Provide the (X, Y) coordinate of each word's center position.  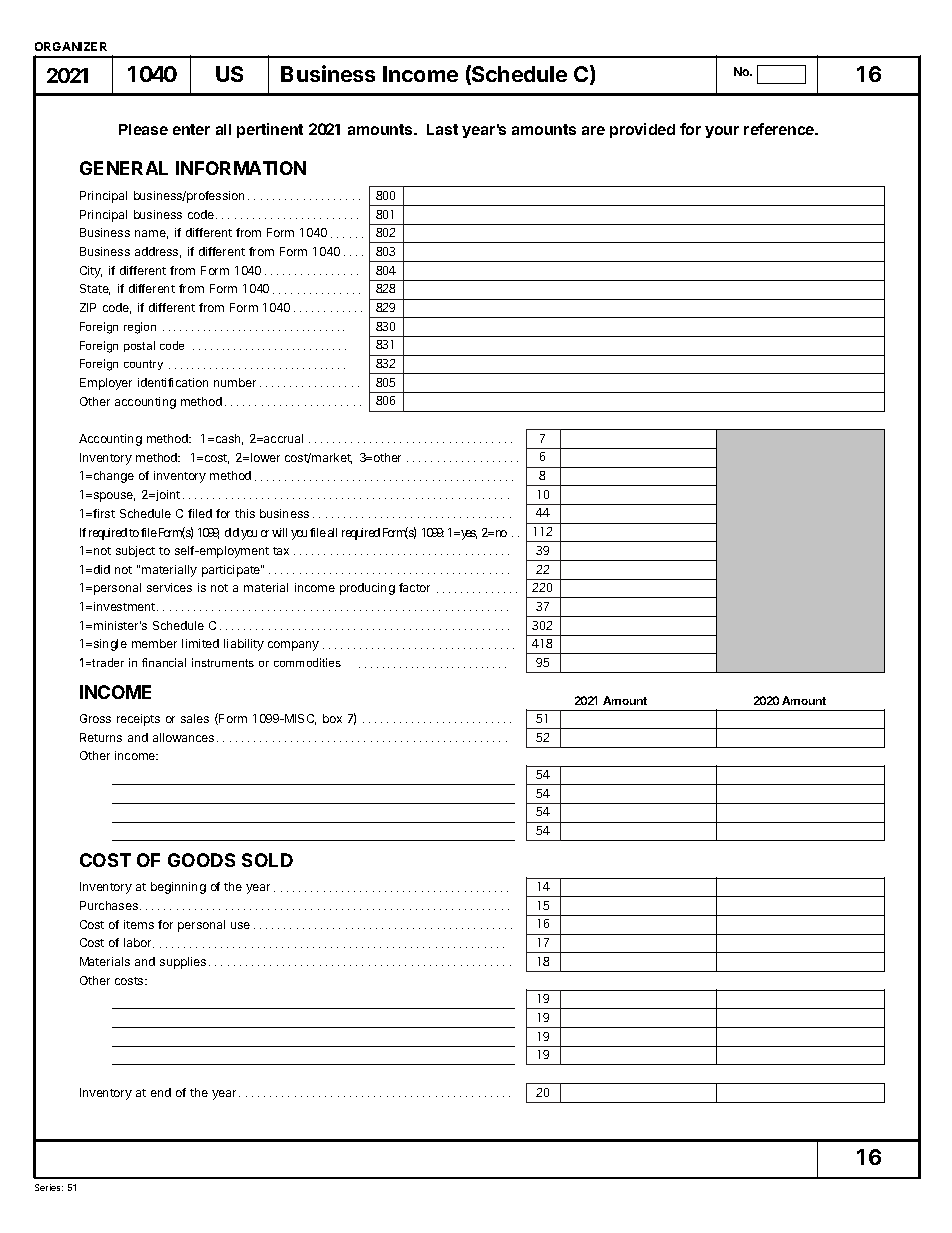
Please (143, 129)
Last (442, 129)
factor (414, 587)
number (235, 382)
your (722, 132)
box (332, 718)
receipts (138, 720)
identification (173, 382)
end (161, 1092)
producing (367, 589)
